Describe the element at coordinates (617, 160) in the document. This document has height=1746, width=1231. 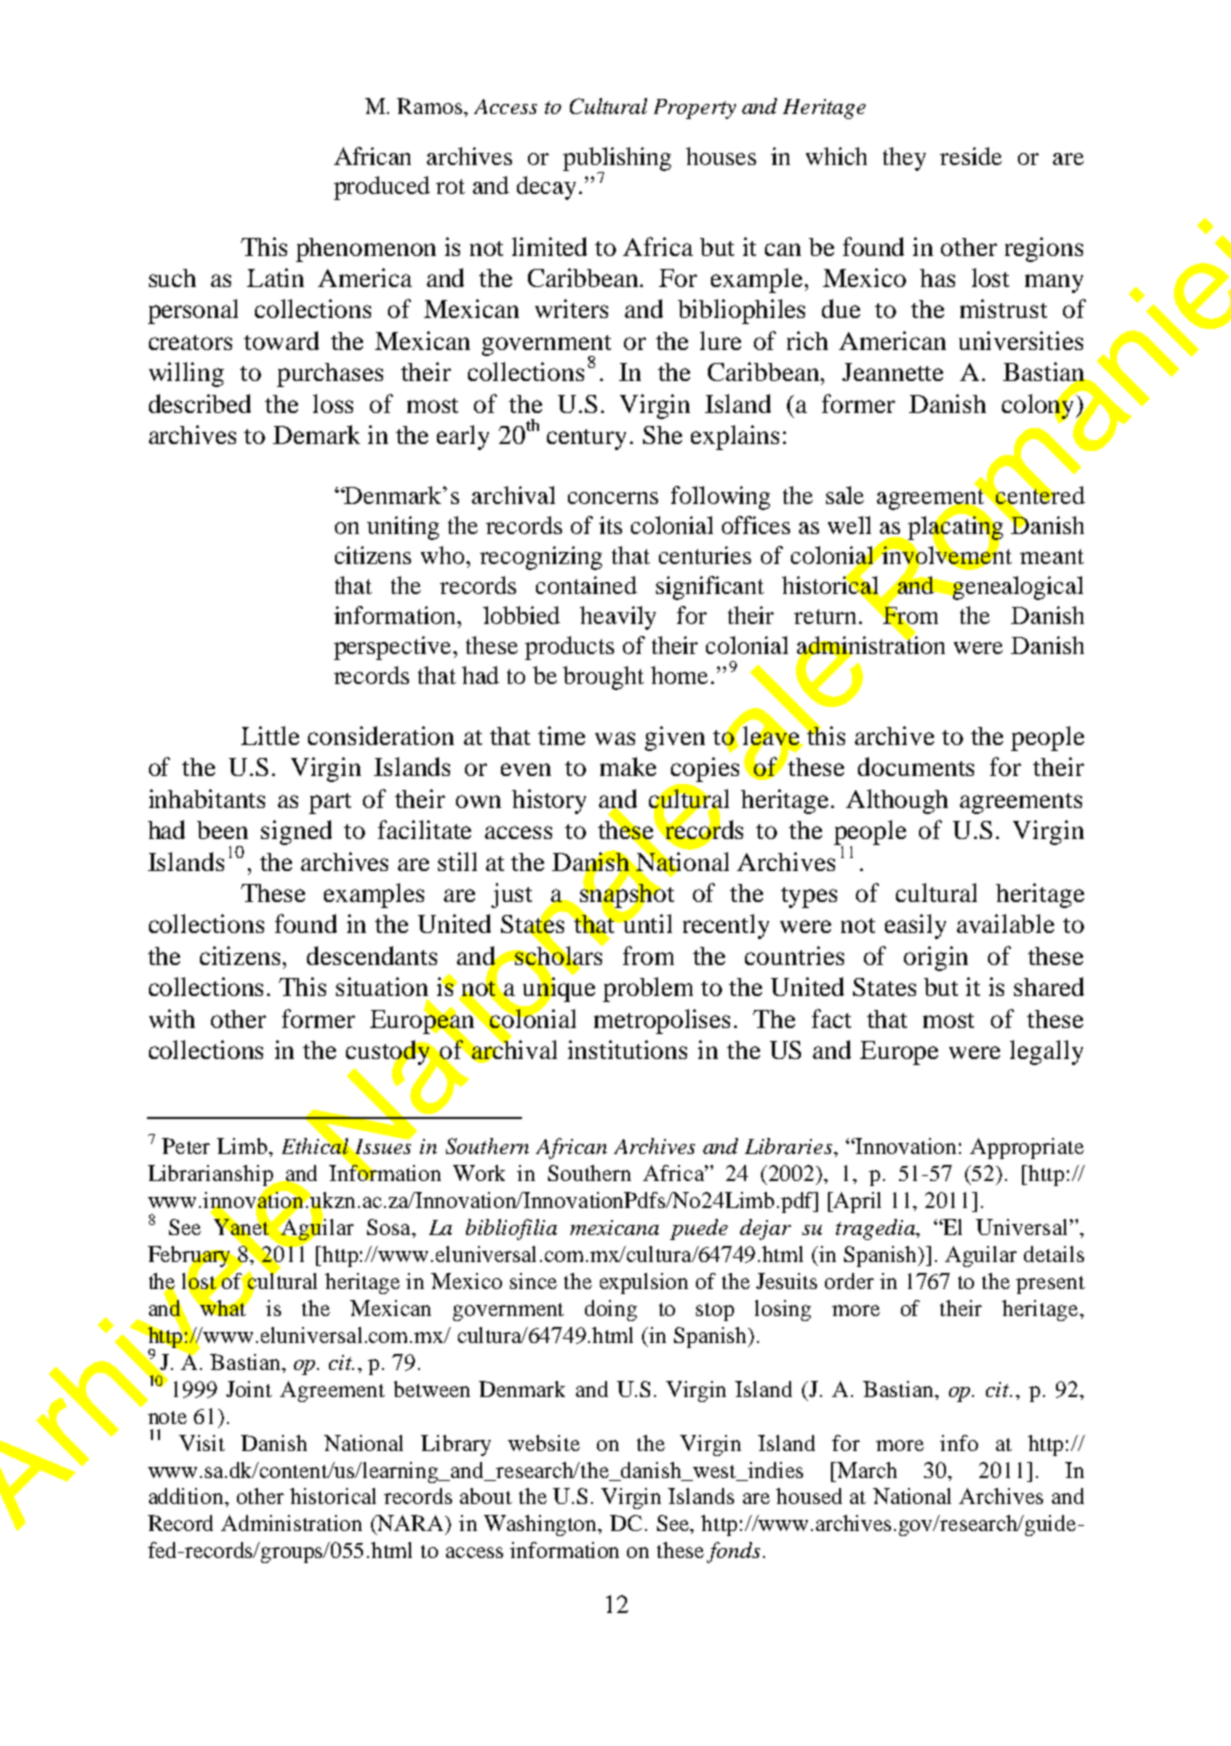
I see `publishing` at that location.
